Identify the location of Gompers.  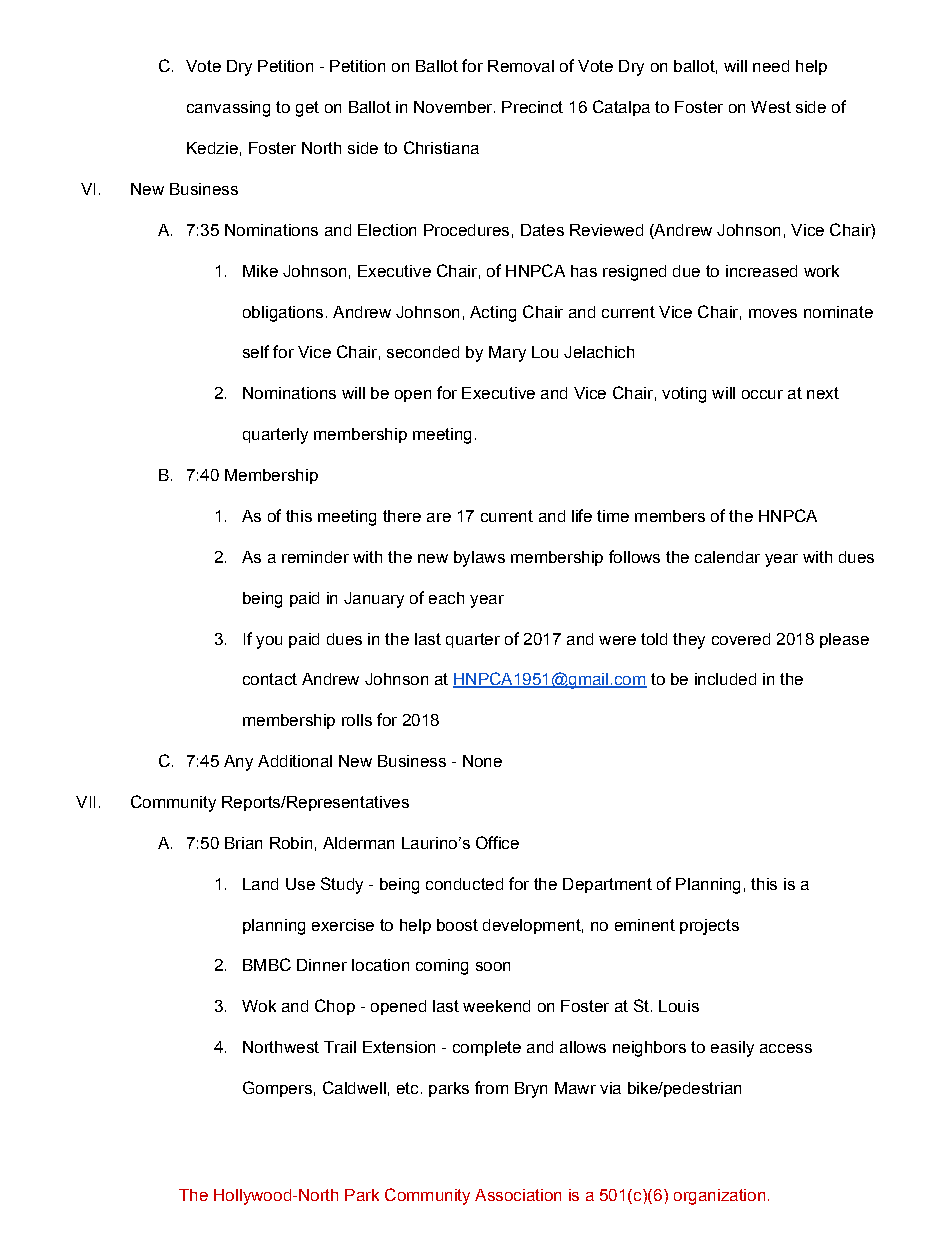
(277, 1089).
